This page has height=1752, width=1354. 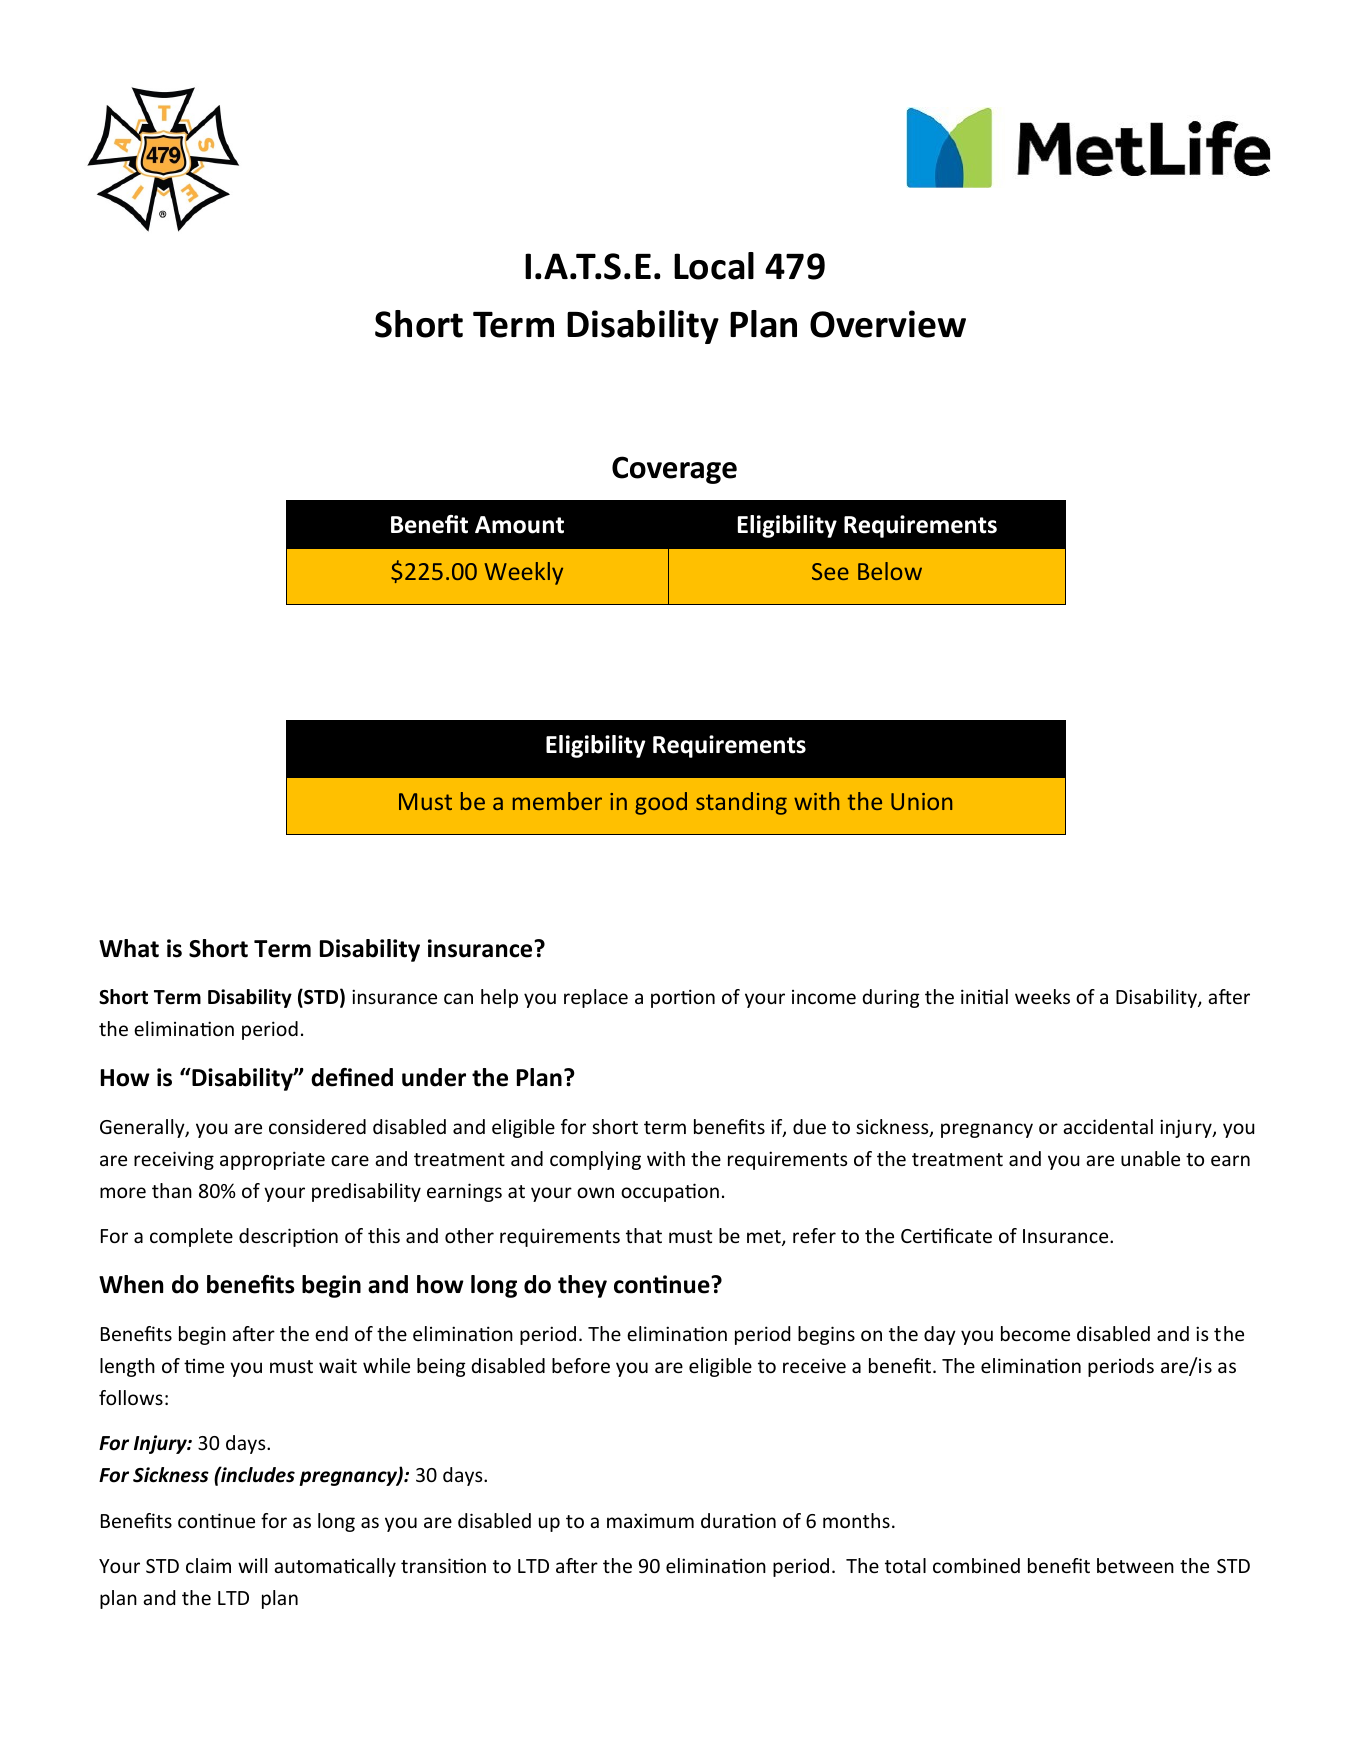 I want to click on will, so click(x=252, y=1565).
